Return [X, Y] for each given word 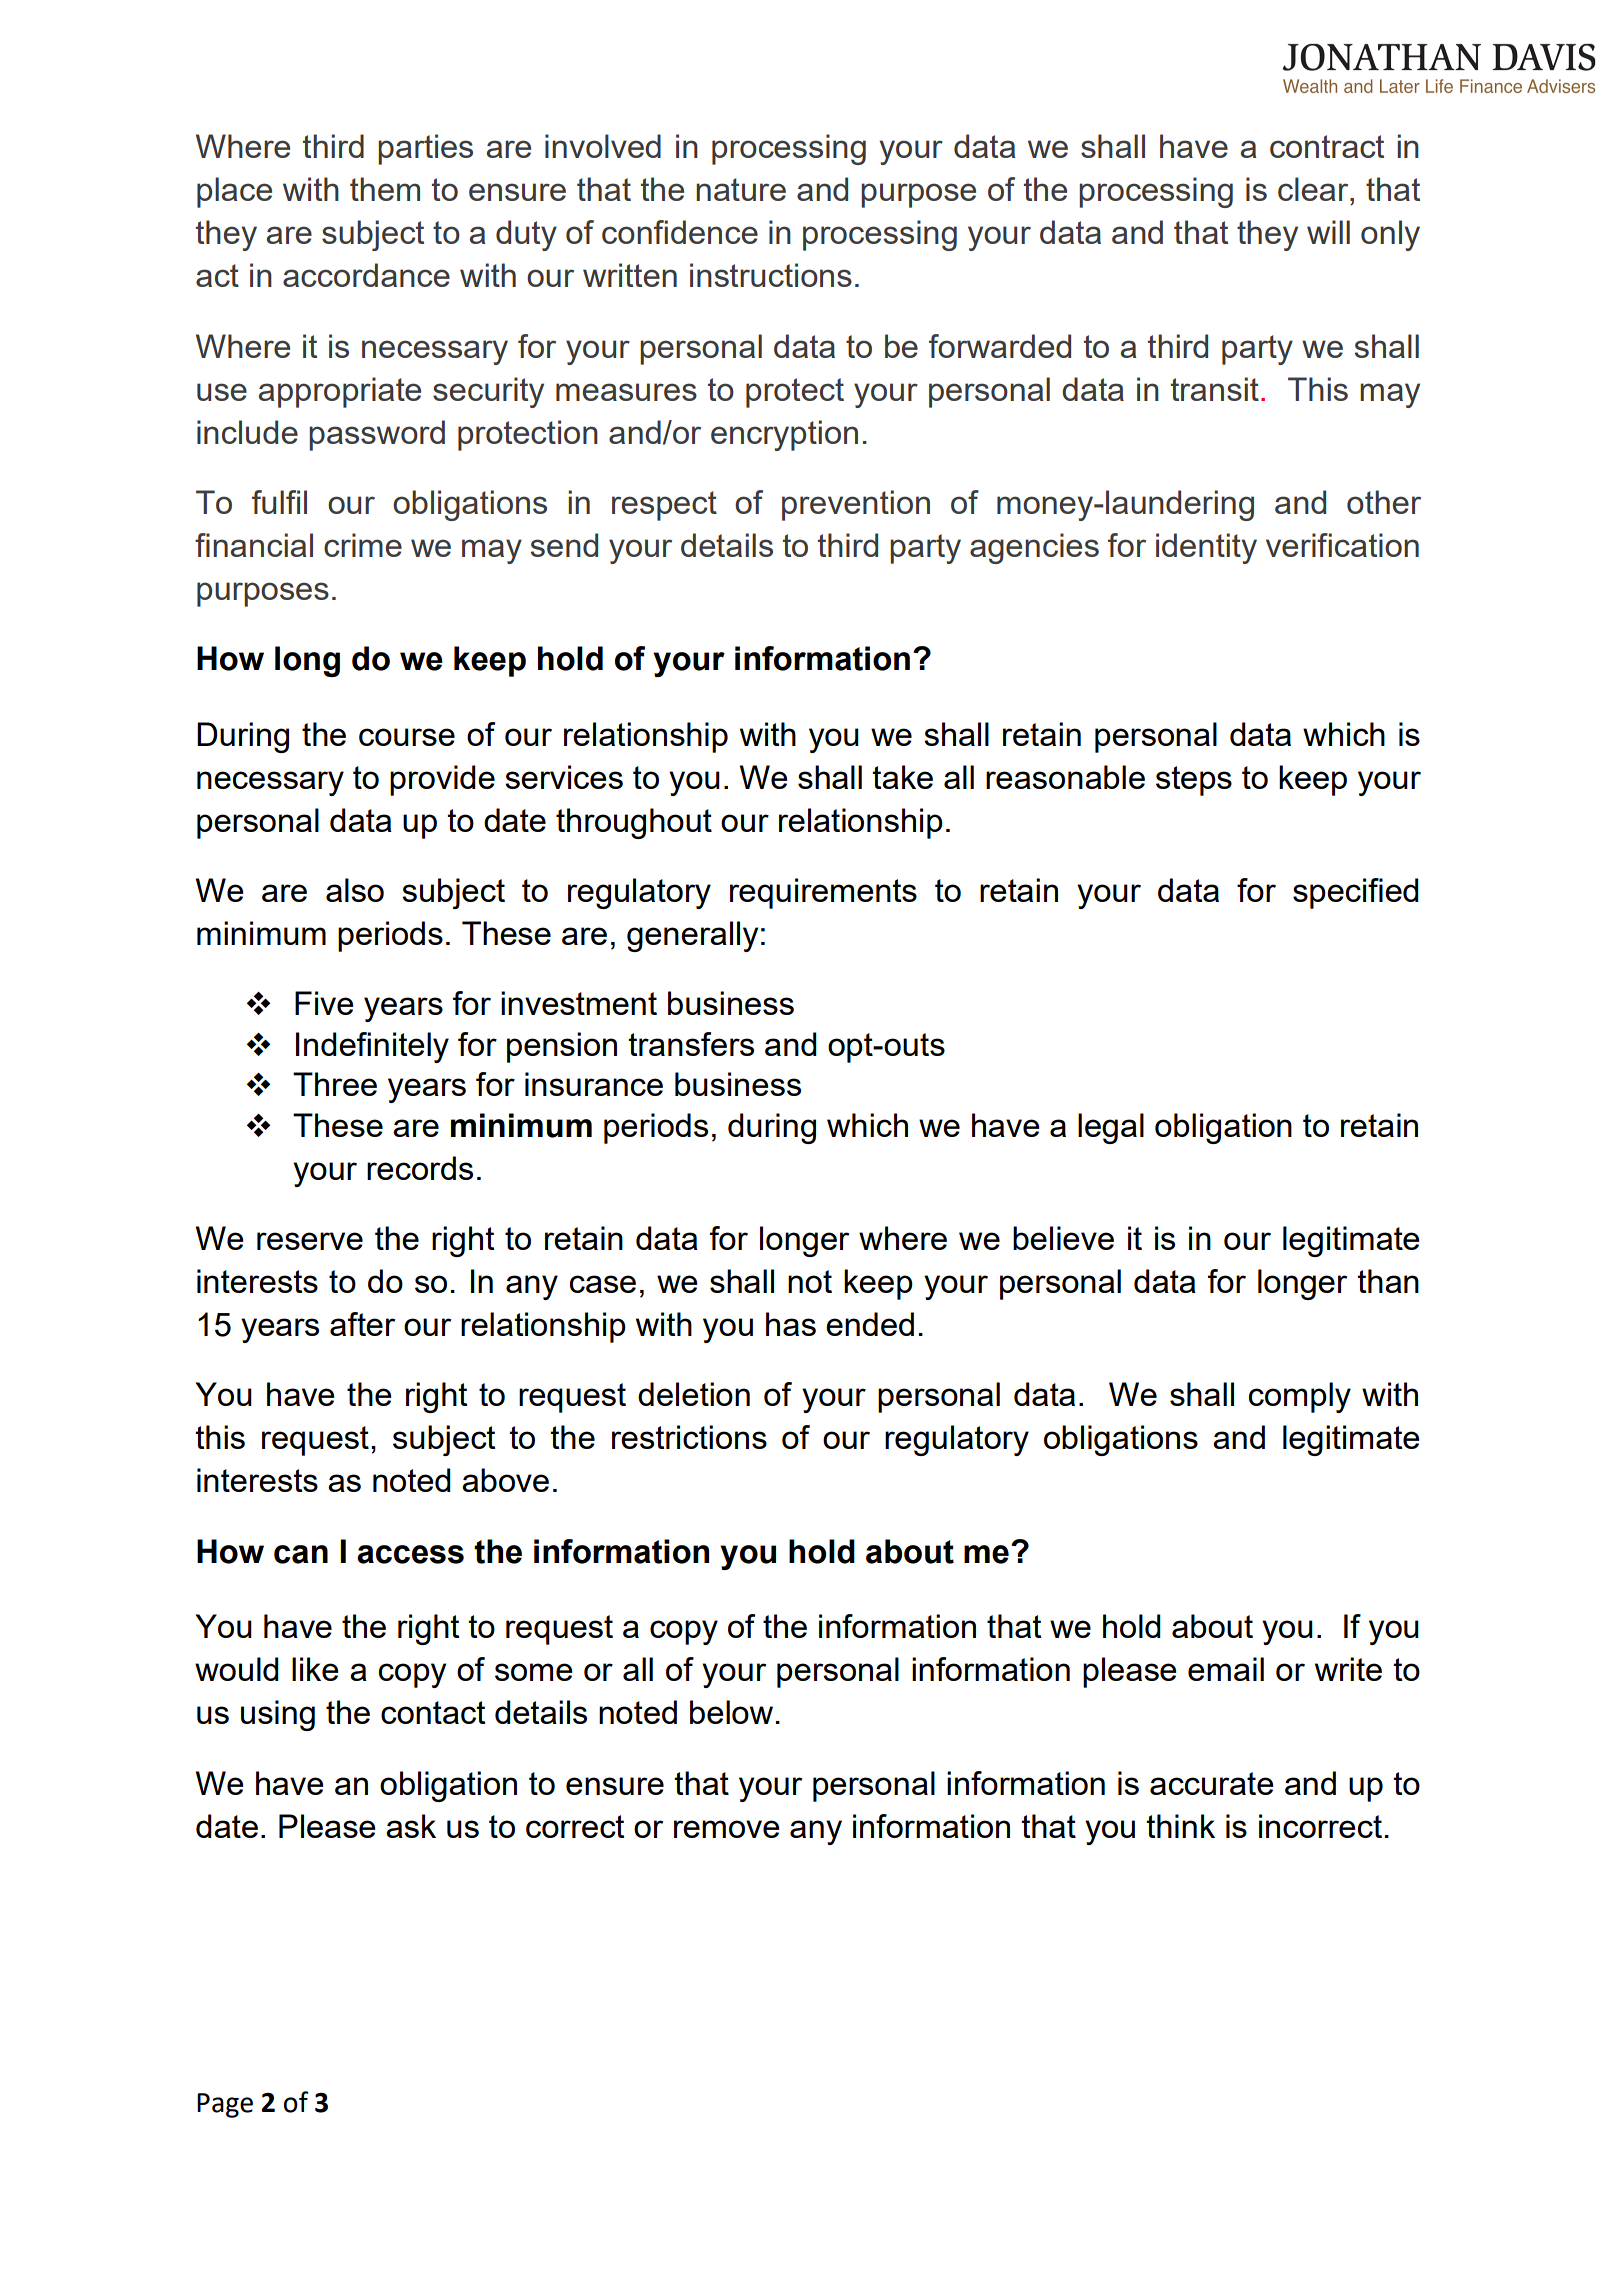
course [407, 737]
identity [1206, 548]
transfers [691, 1044]
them [385, 189]
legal [1111, 1128]
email [1226, 1669]
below [731, 1712]
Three [335, 1084]
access [410, 1554]
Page [225, 2105]
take [902, 777]
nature [741, 189]
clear [1314, 189]
